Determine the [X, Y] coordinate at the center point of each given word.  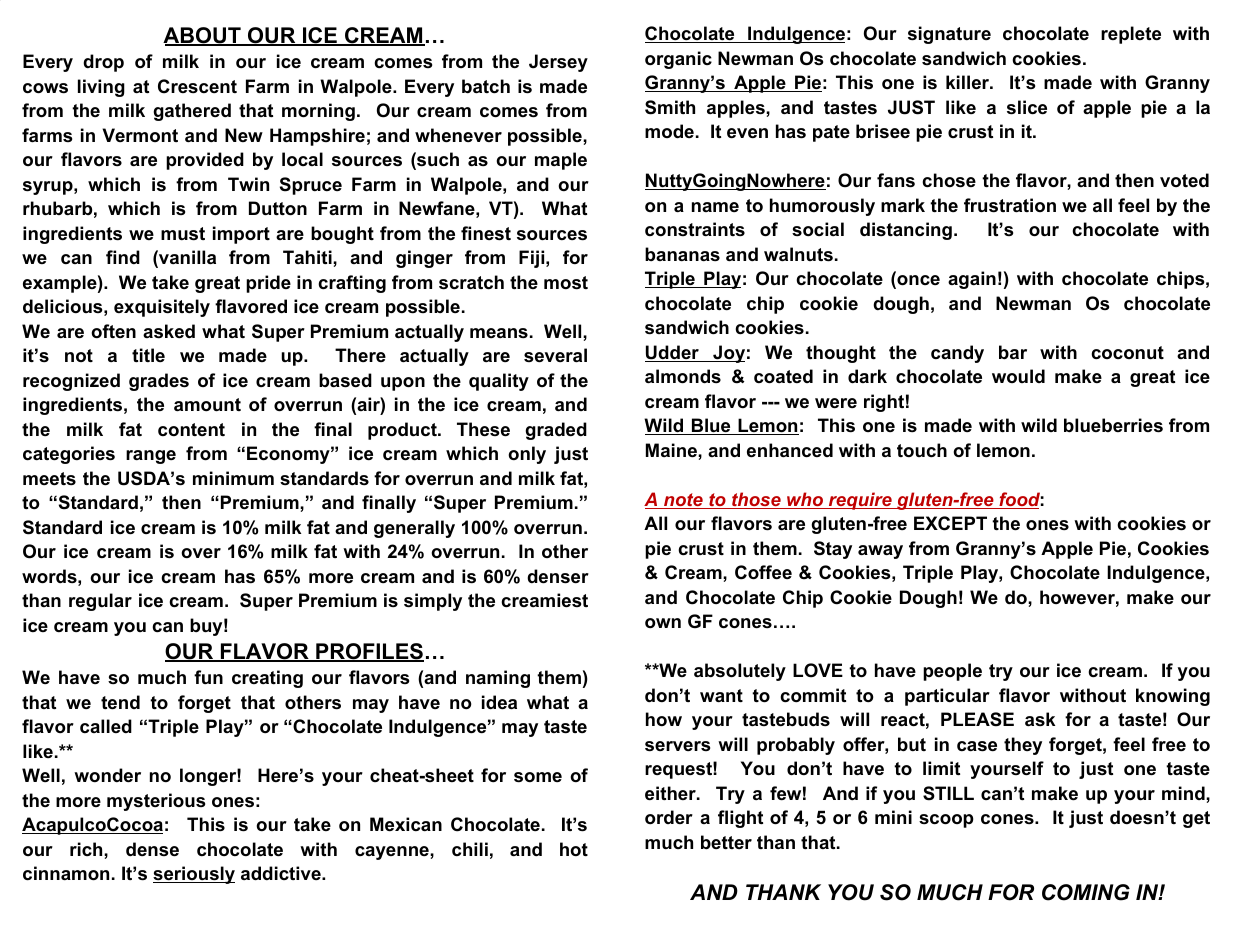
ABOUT [203, 36]
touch [922, 450]
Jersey [558, 63]
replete [1131, 35]
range [151, 457]
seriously [194, 875]
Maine [672, 450]
